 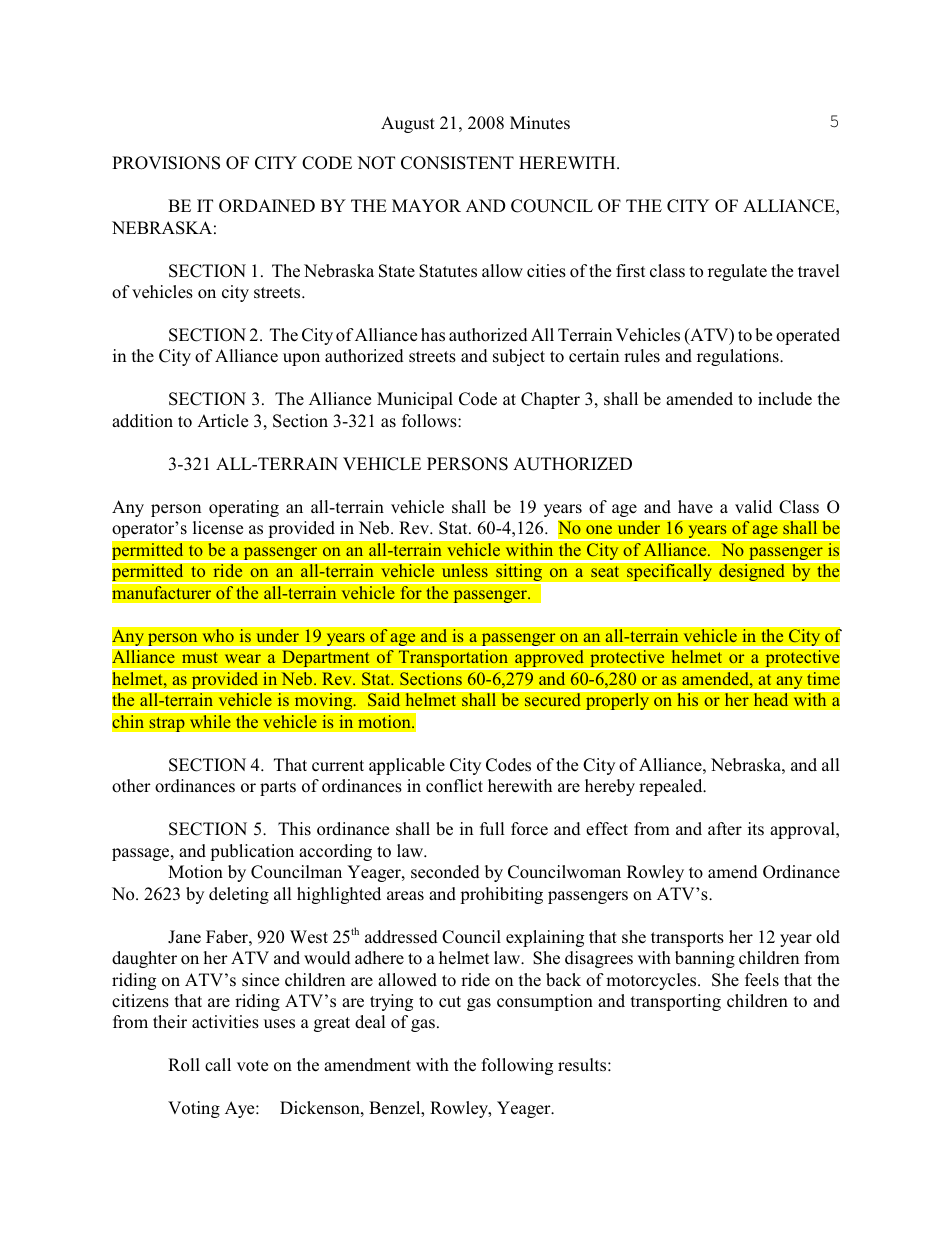 I want to click on regulations, so click(x=739, y=357).
